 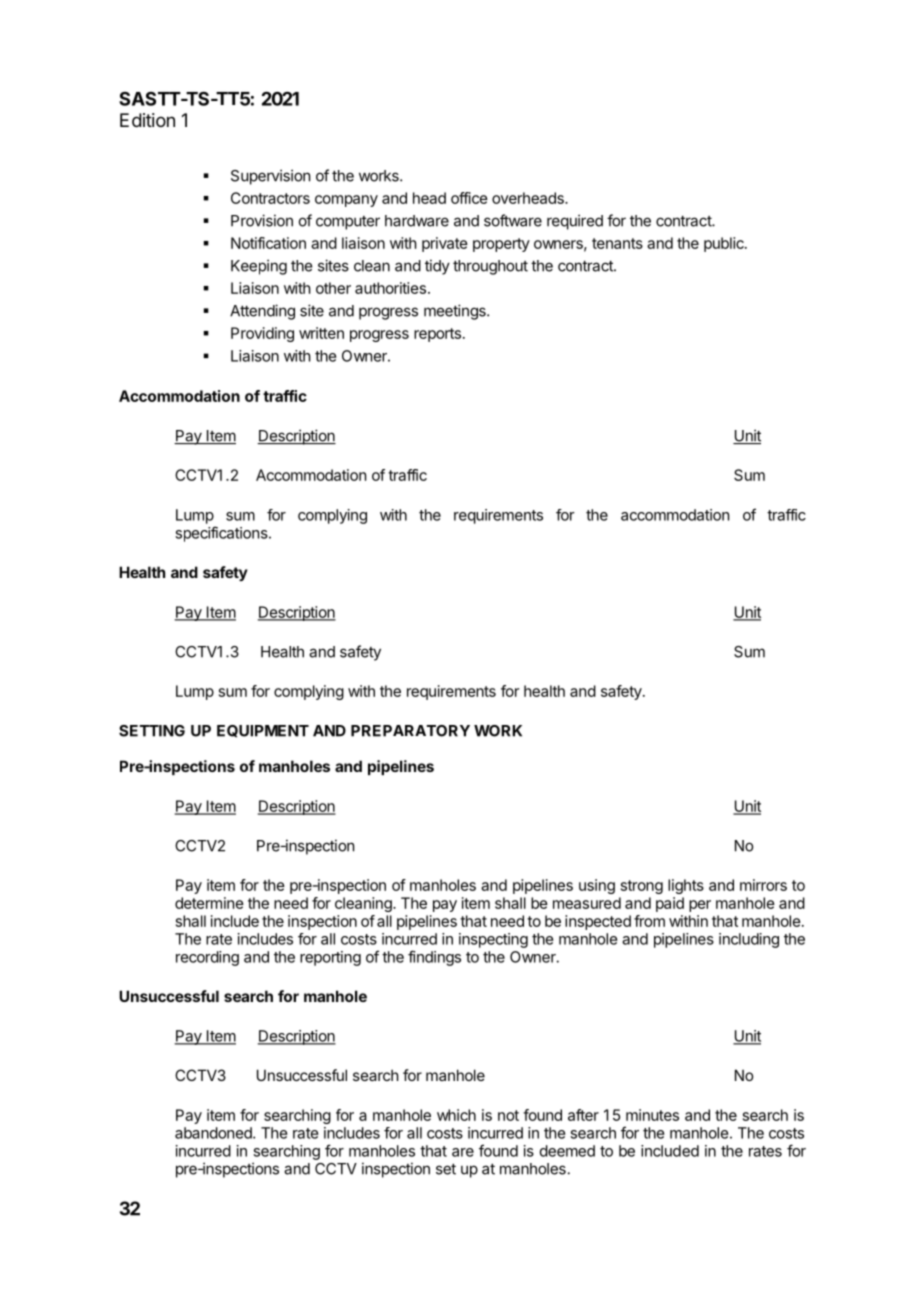 I want to click on PREPARATORY, so click(x=410, y=731).
